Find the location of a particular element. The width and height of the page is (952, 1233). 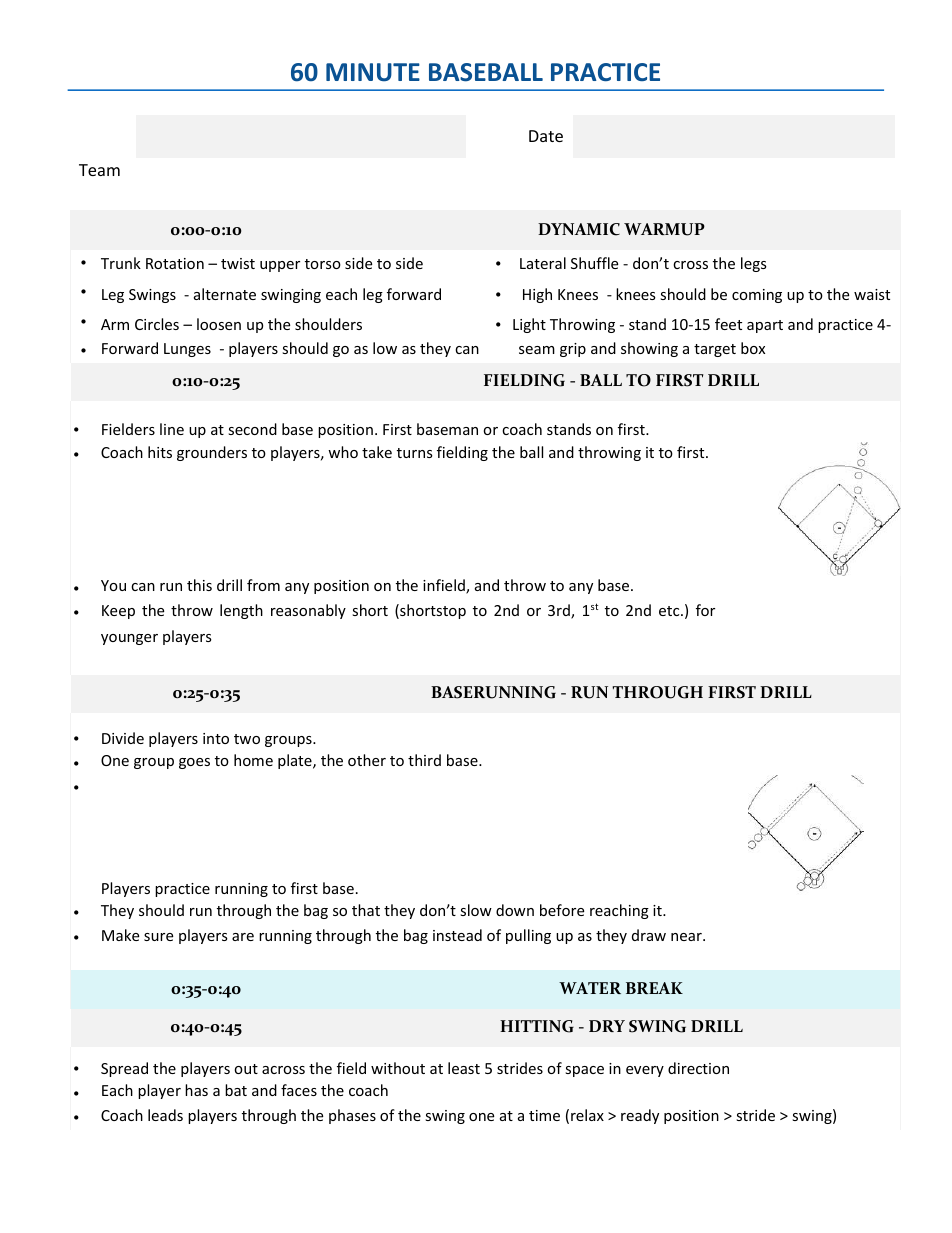

box is located at coordinates (753, 348).
